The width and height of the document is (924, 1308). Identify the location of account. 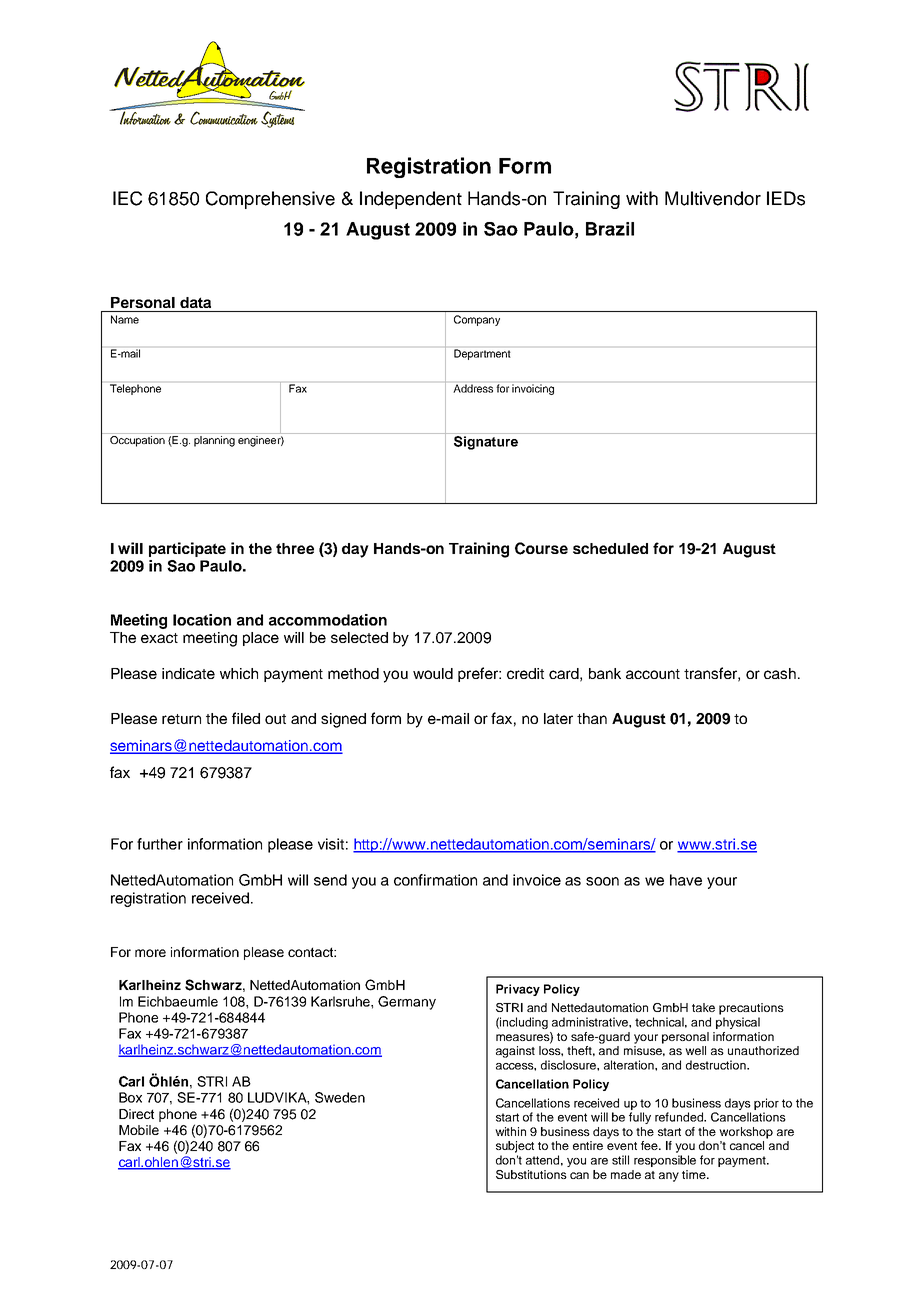
(653, 674).
